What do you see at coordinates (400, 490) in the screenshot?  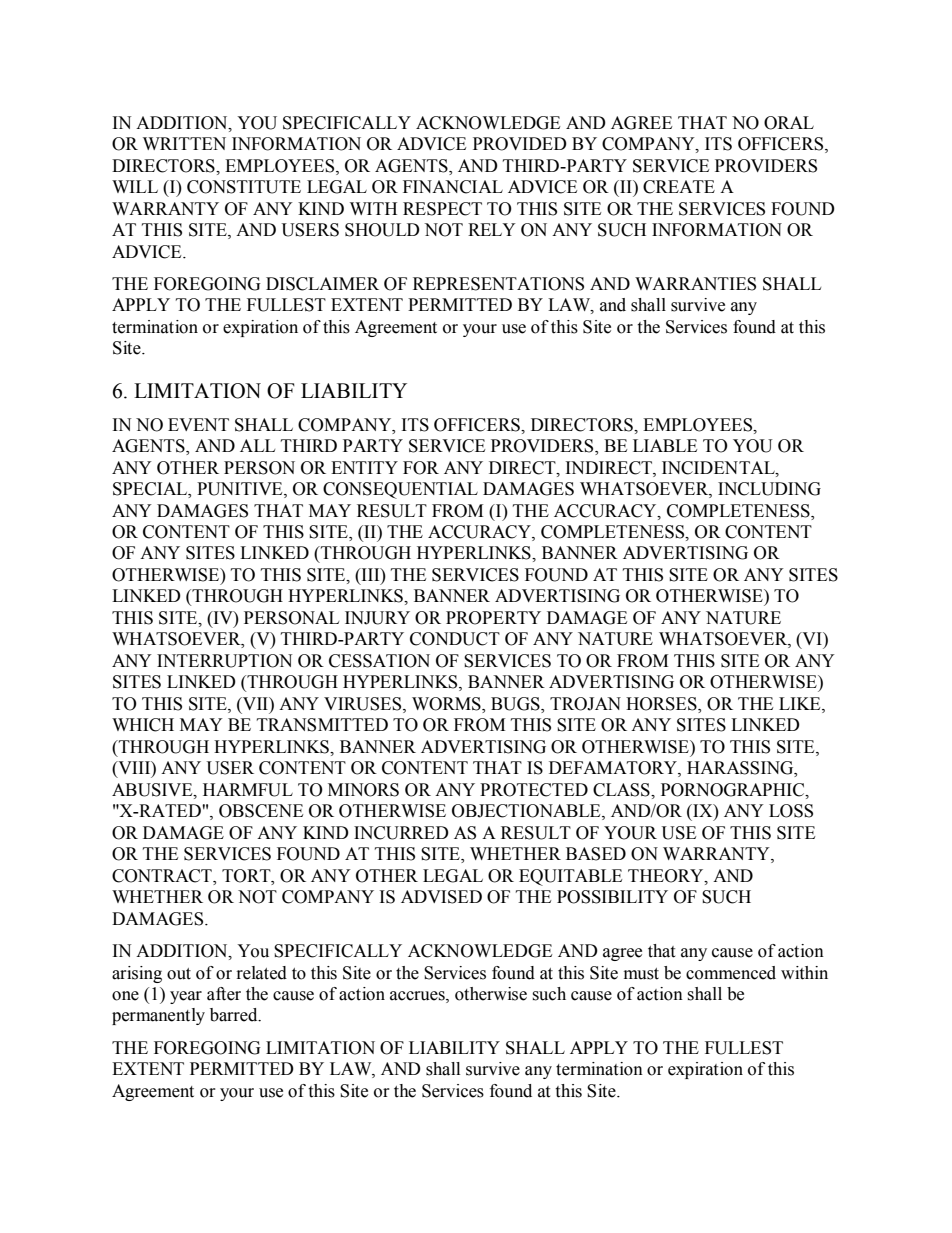 I see `CONSEQUENTIAL` at bounding box center [400, 490].
